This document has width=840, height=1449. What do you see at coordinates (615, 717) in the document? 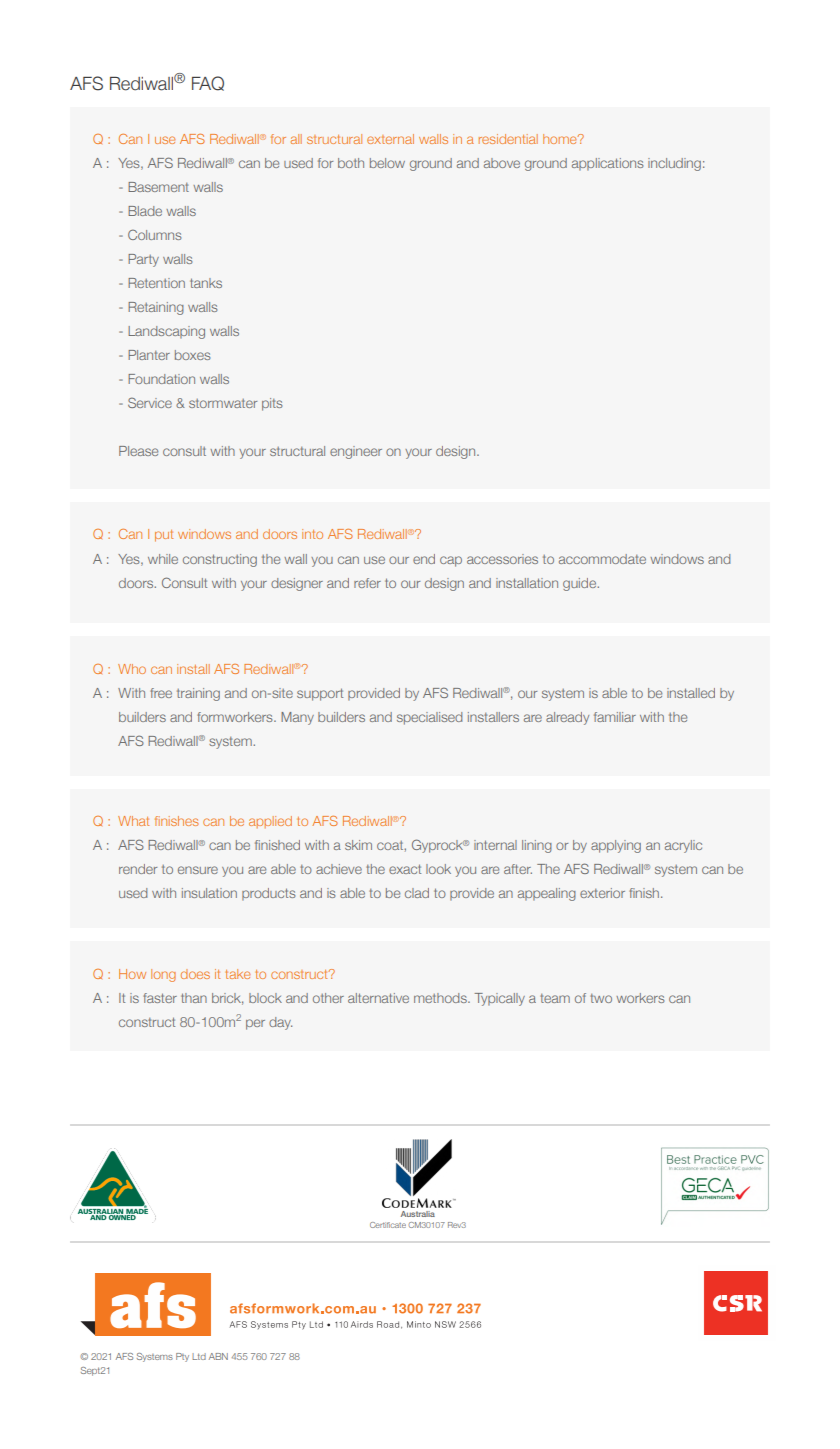
I see `familiar` at bounding box center [615, 717].
